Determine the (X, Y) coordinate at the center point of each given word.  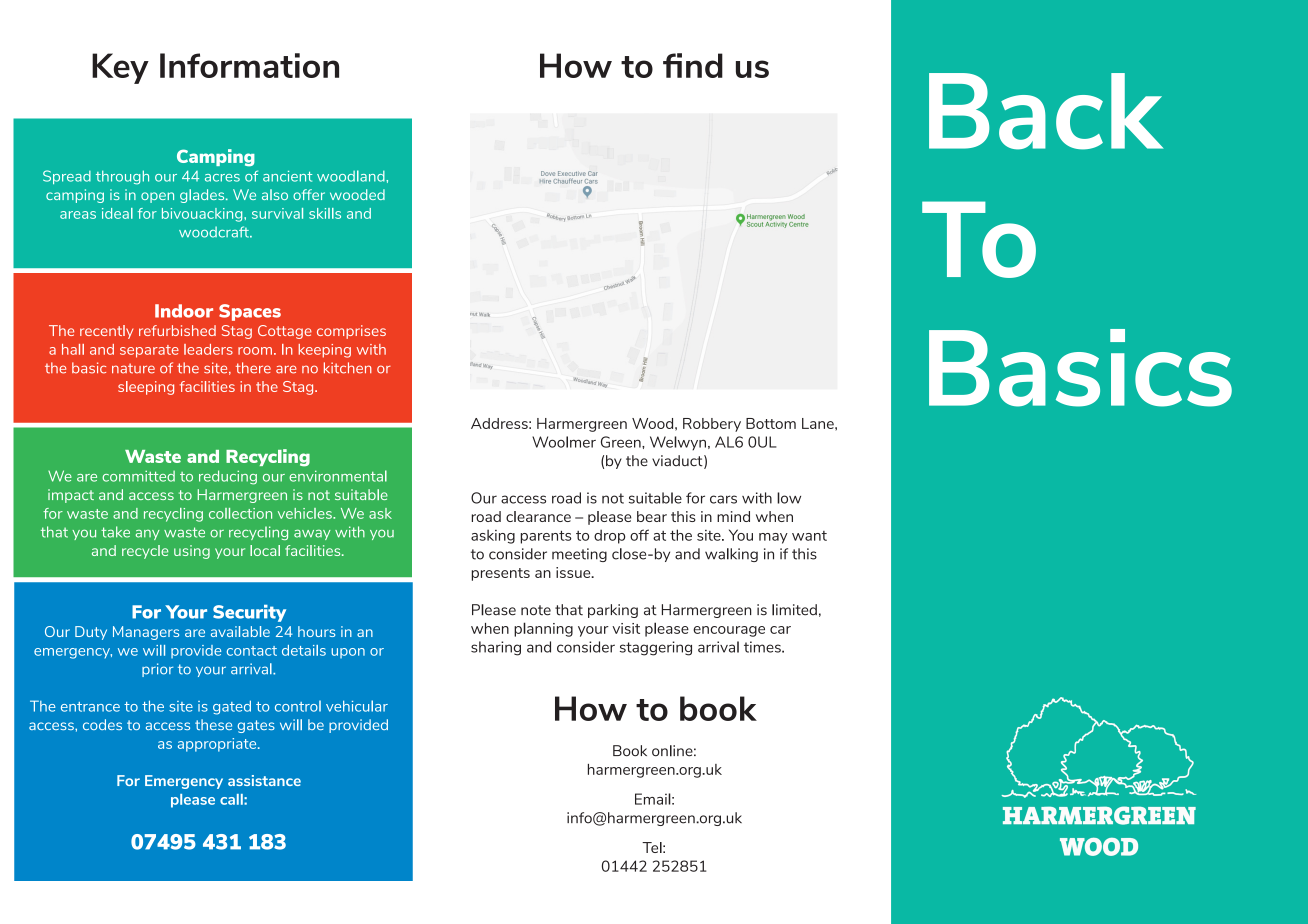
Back (1046, 111)
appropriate (218, 745)
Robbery (712, 425)
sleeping (146, 388)
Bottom (771, 423)
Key (120, 68)
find (693, 65)
